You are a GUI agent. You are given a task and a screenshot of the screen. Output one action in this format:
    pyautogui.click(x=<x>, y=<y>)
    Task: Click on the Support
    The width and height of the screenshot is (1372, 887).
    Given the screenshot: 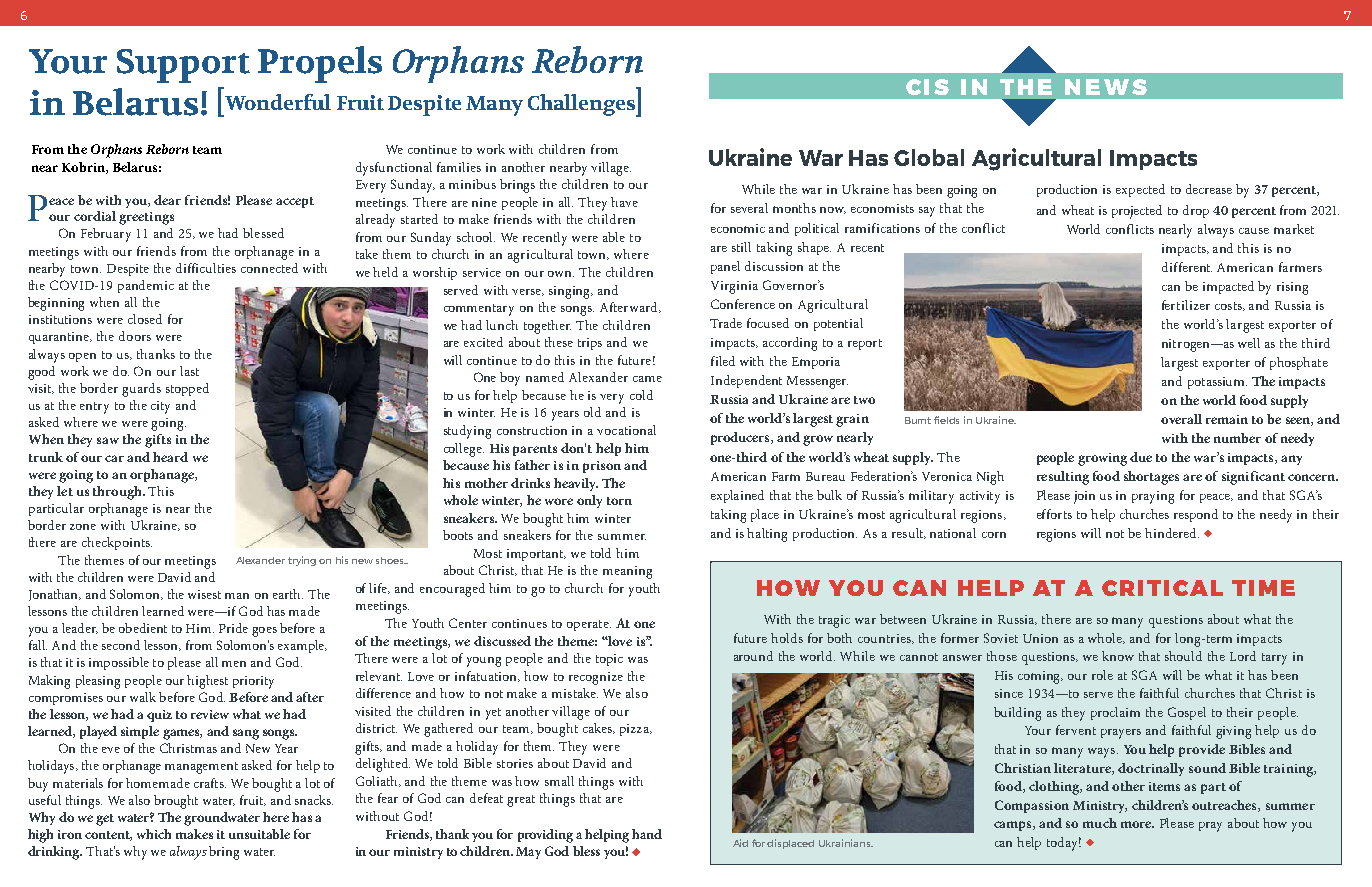 What is the action you would take?
    pyautogui.click(x=183, y=66)
